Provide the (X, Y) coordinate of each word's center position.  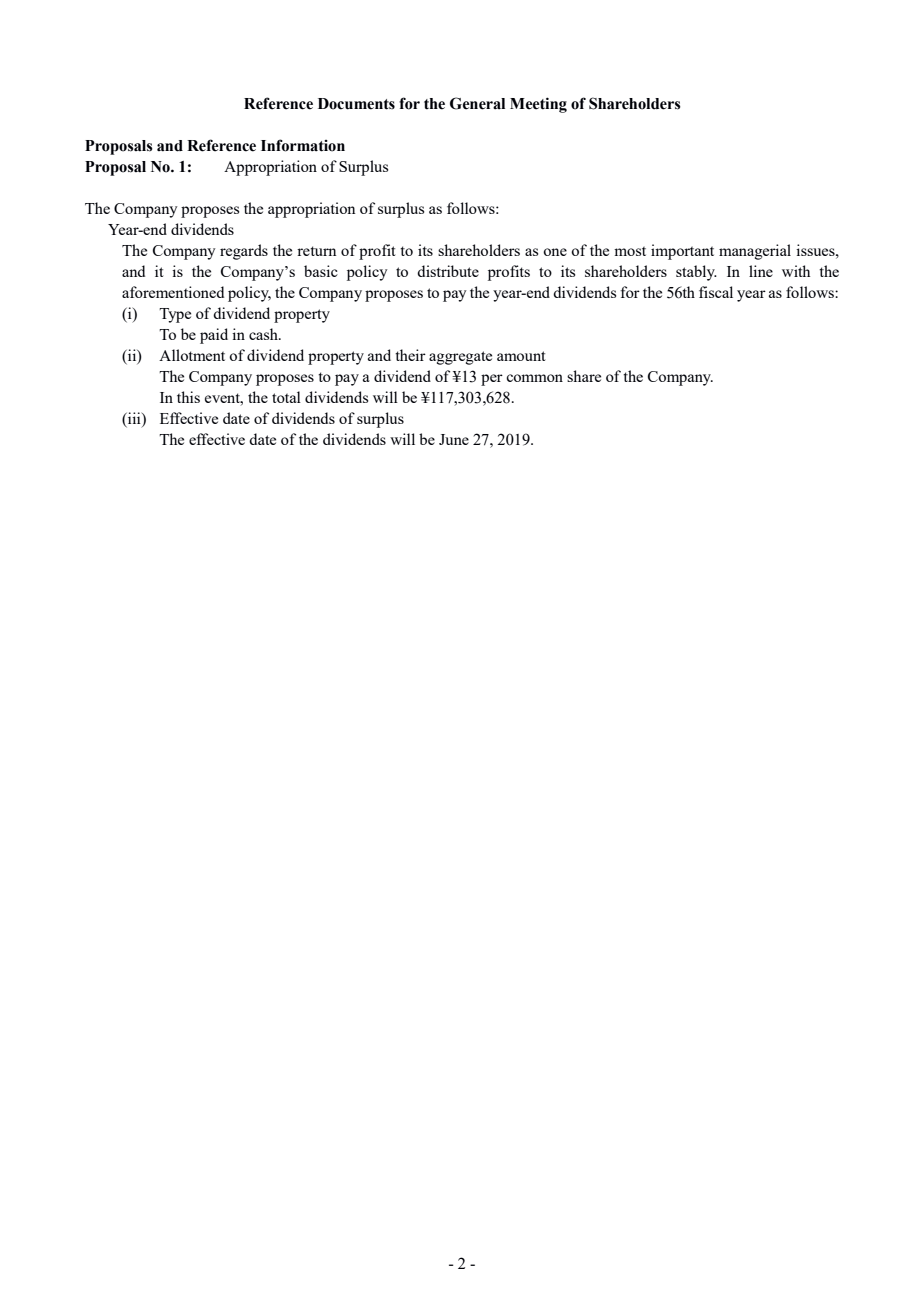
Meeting (538, 105)
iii (134, 418)
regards (244, 252)
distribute (448, 271)
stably (696, 273)
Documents (356, 104)
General (477, 103)
